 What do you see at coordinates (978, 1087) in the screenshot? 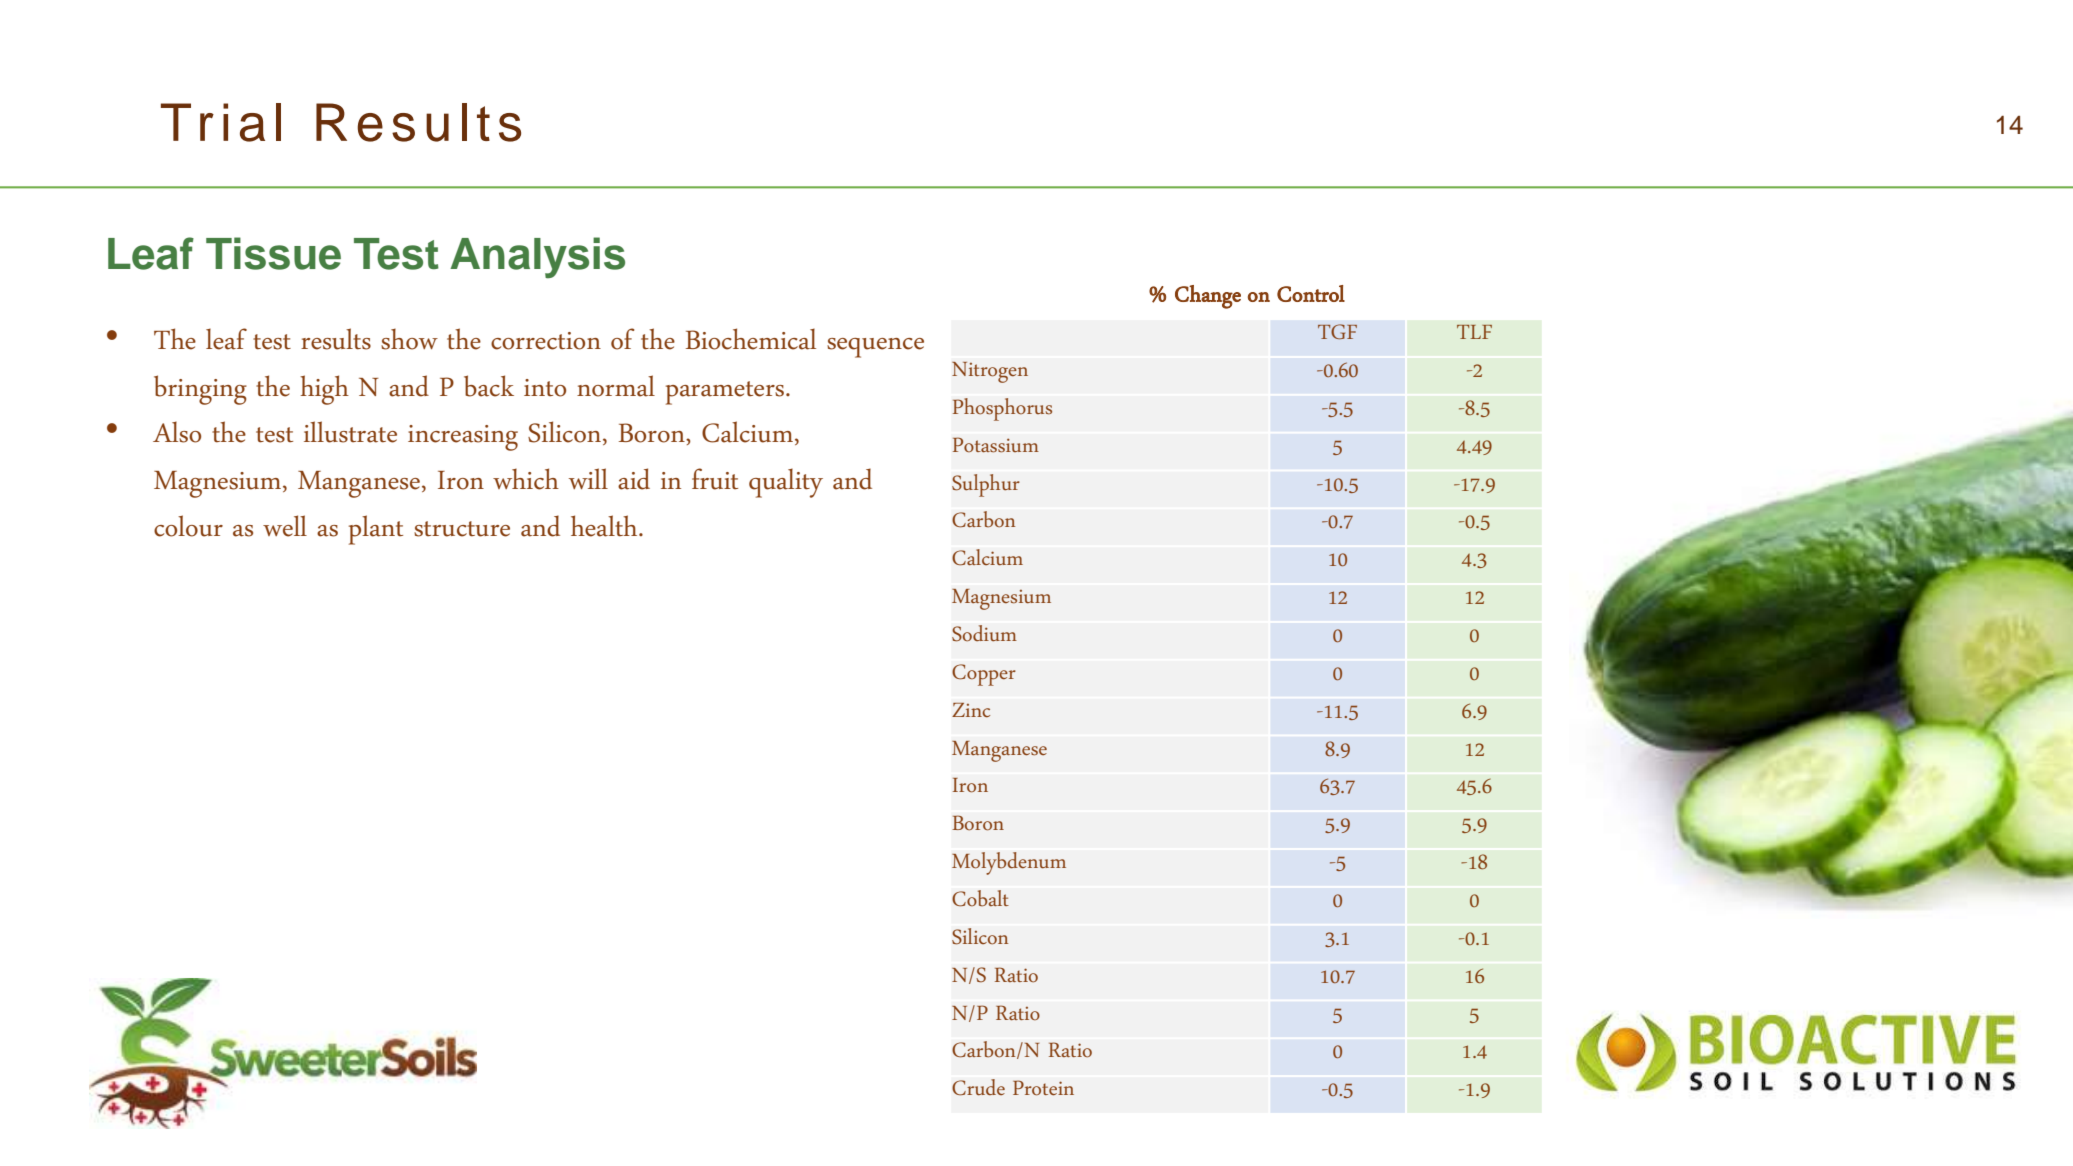
I see `Crude` at bounding box center [978, 1087].
